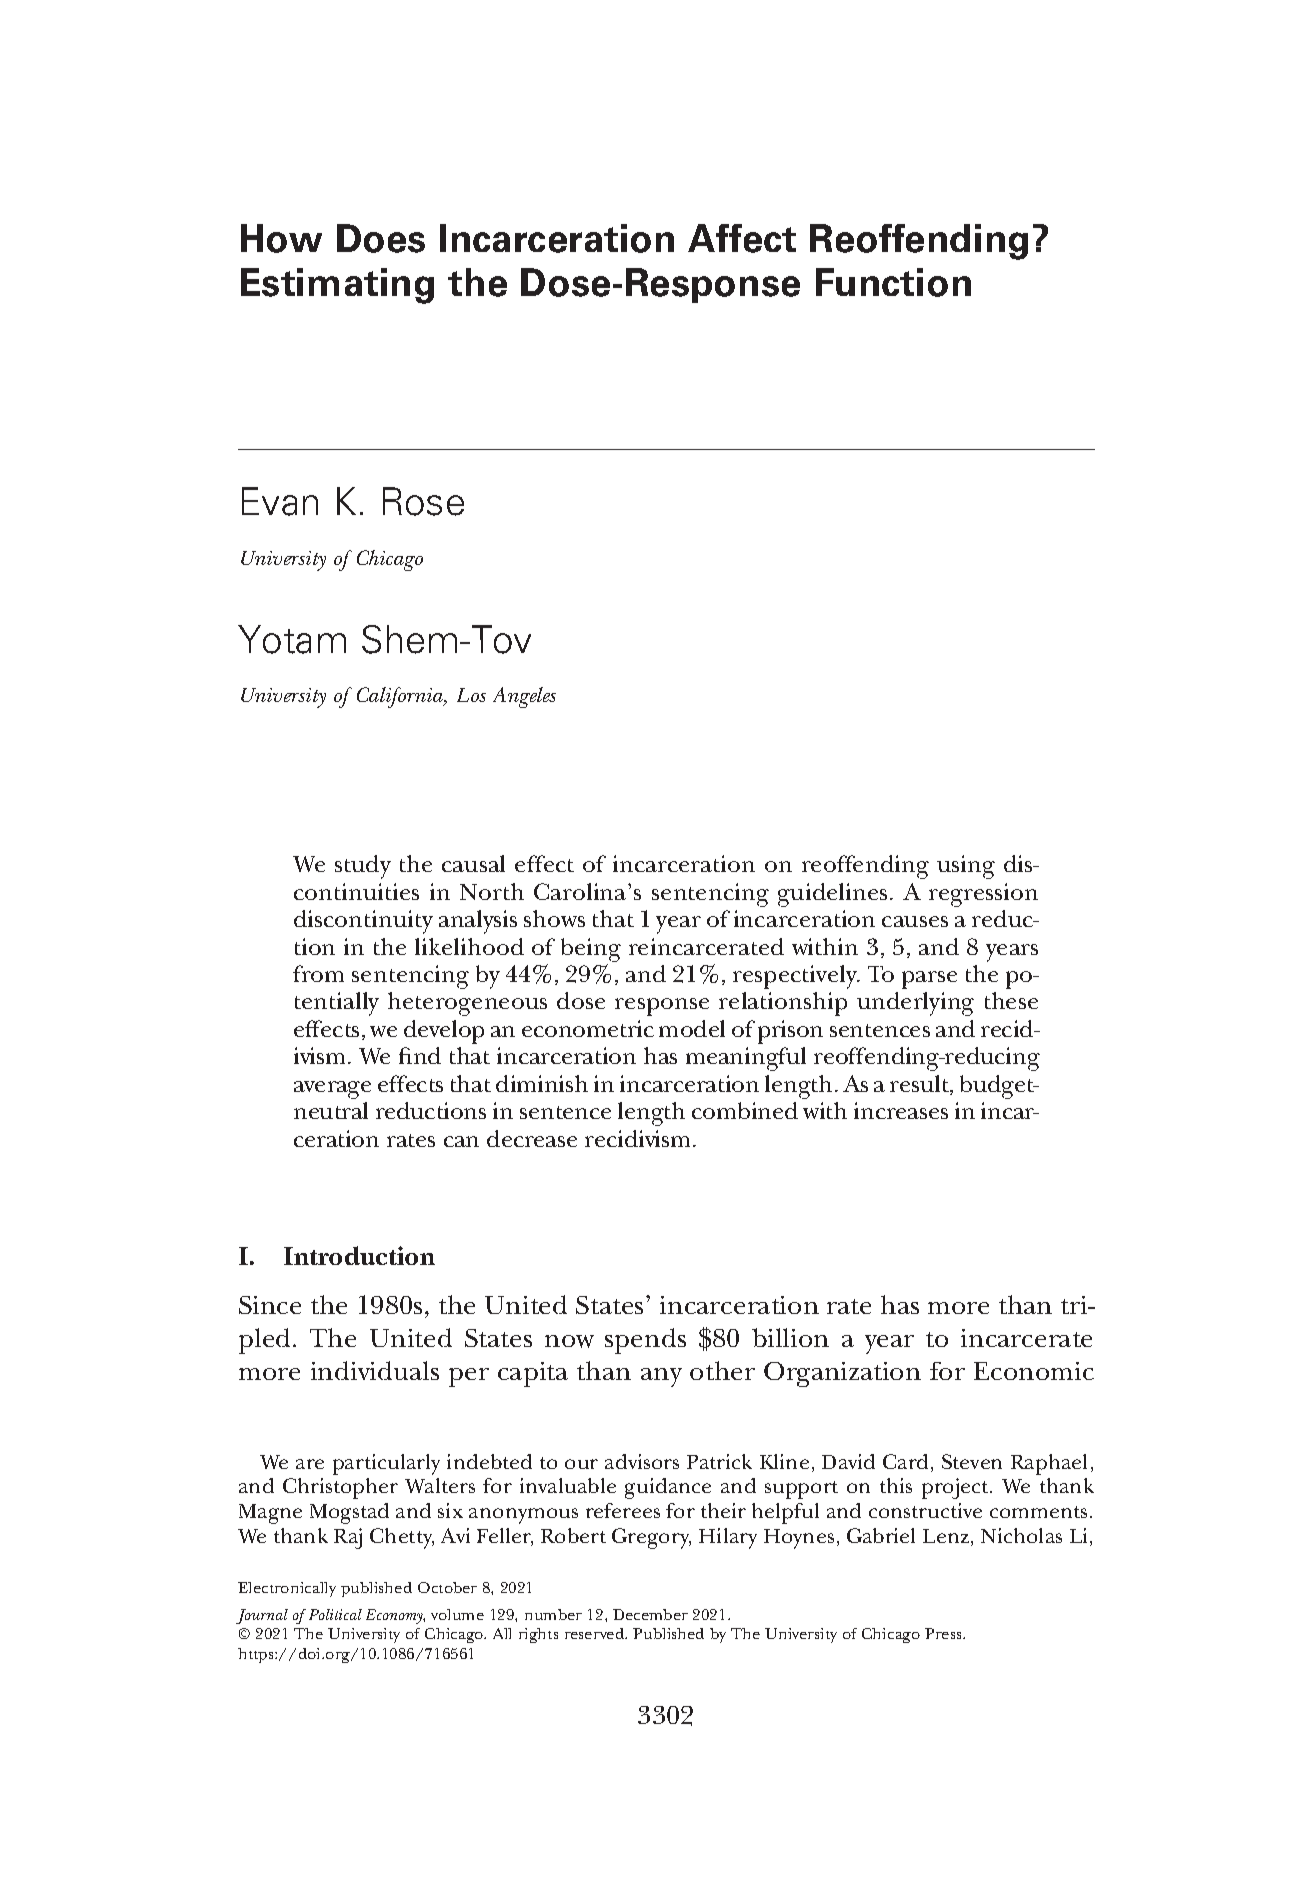 The width and height of the screenshot is (1301, 1894). Describe the element at coordinates (423, 501) in the screenshot. I see `Rose` at that location.
